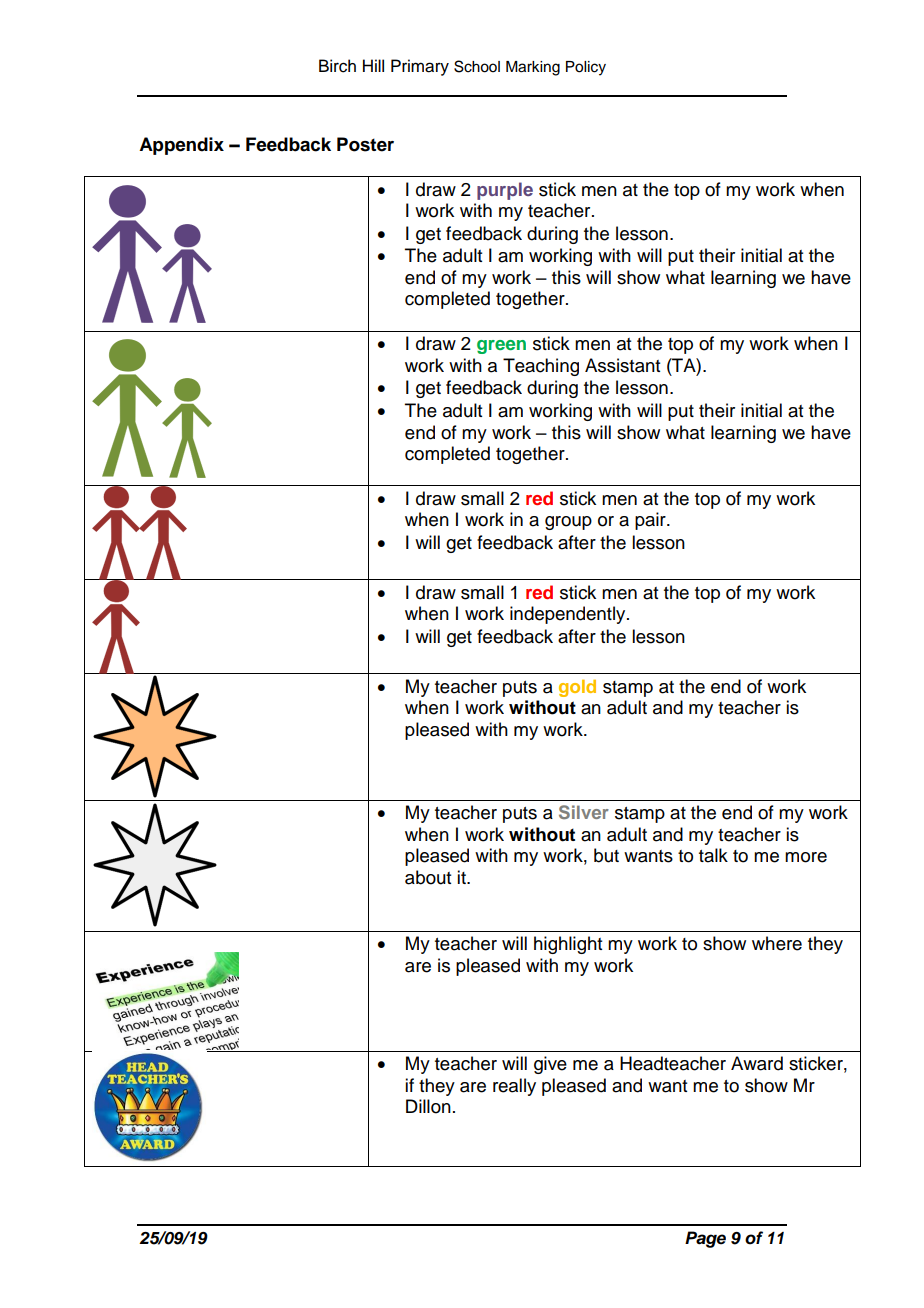 Image resolution: width=924 pixels, height=1308 pixels. What do you see at coordinates (705, 1239) in the image?
I see `Page` at bounding box center [705, 1239].
